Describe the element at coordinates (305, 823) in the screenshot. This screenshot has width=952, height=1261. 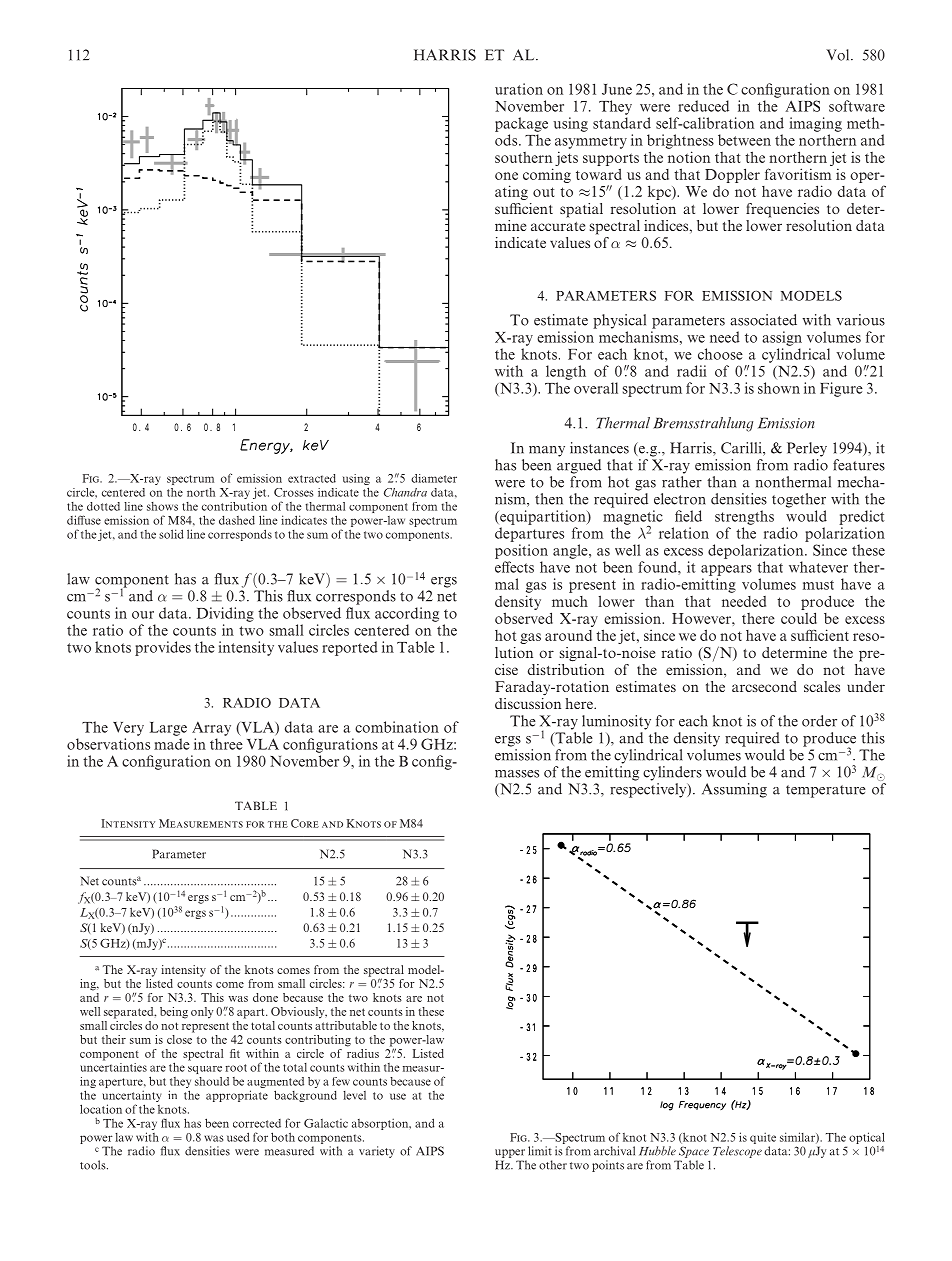
I see `Core` at that location.
